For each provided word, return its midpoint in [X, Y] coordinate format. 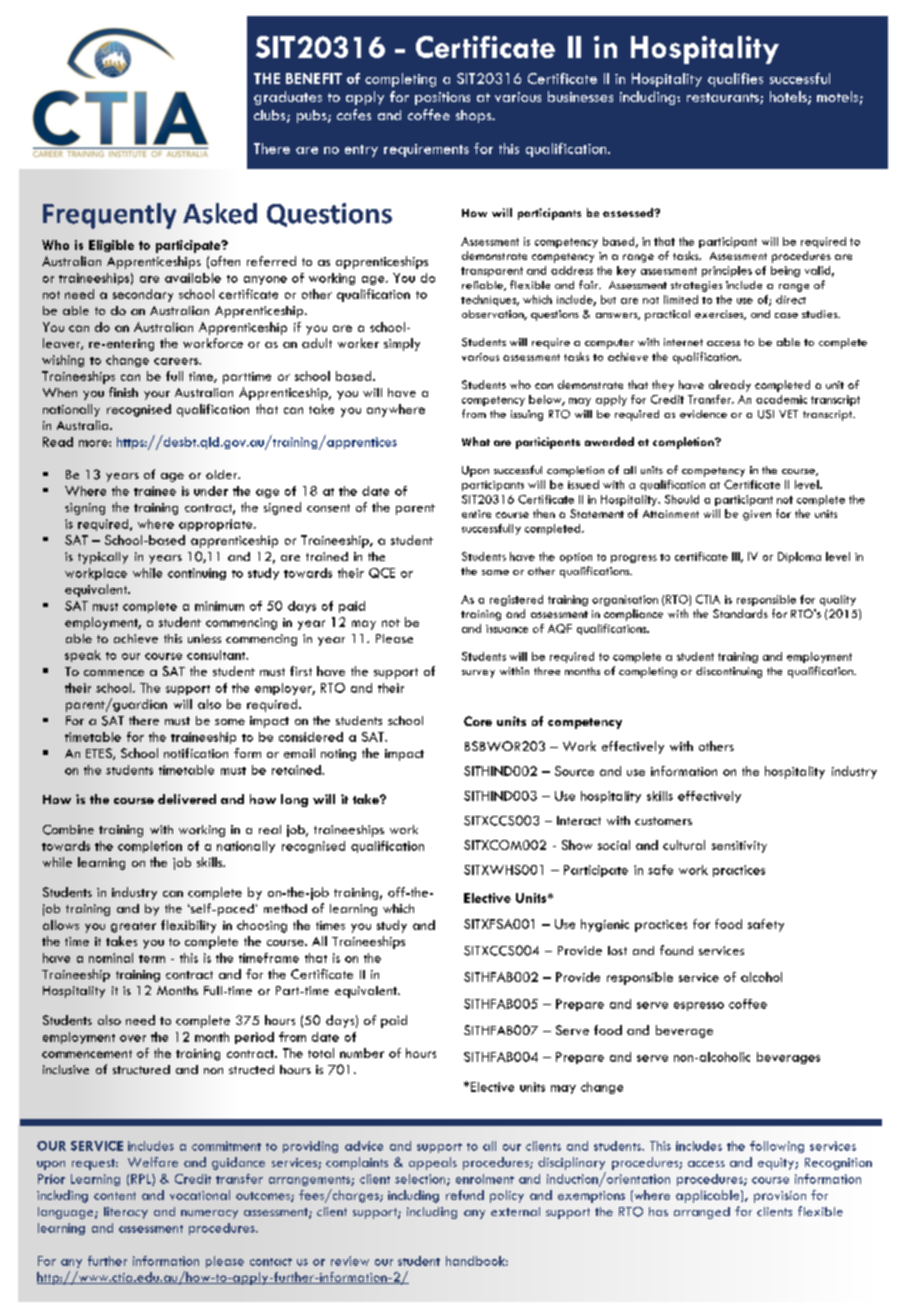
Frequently [109, 216]
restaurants [724, 98]
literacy [126, 1213]
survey [478, 674]
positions [442, 98]
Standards [740, 613]
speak [83, 656]
